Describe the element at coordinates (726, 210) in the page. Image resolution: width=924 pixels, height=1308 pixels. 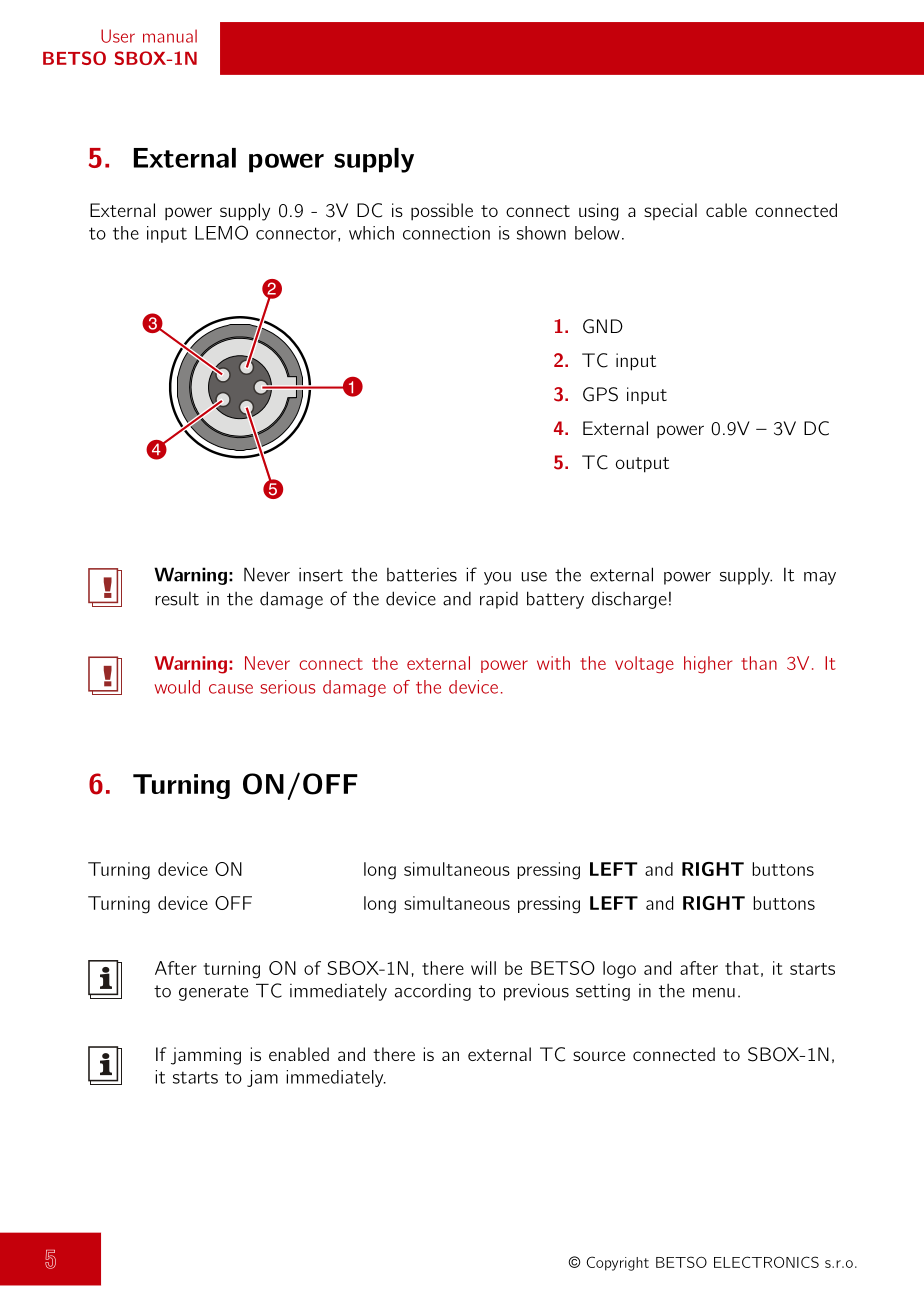
I see `cable` at that location.
